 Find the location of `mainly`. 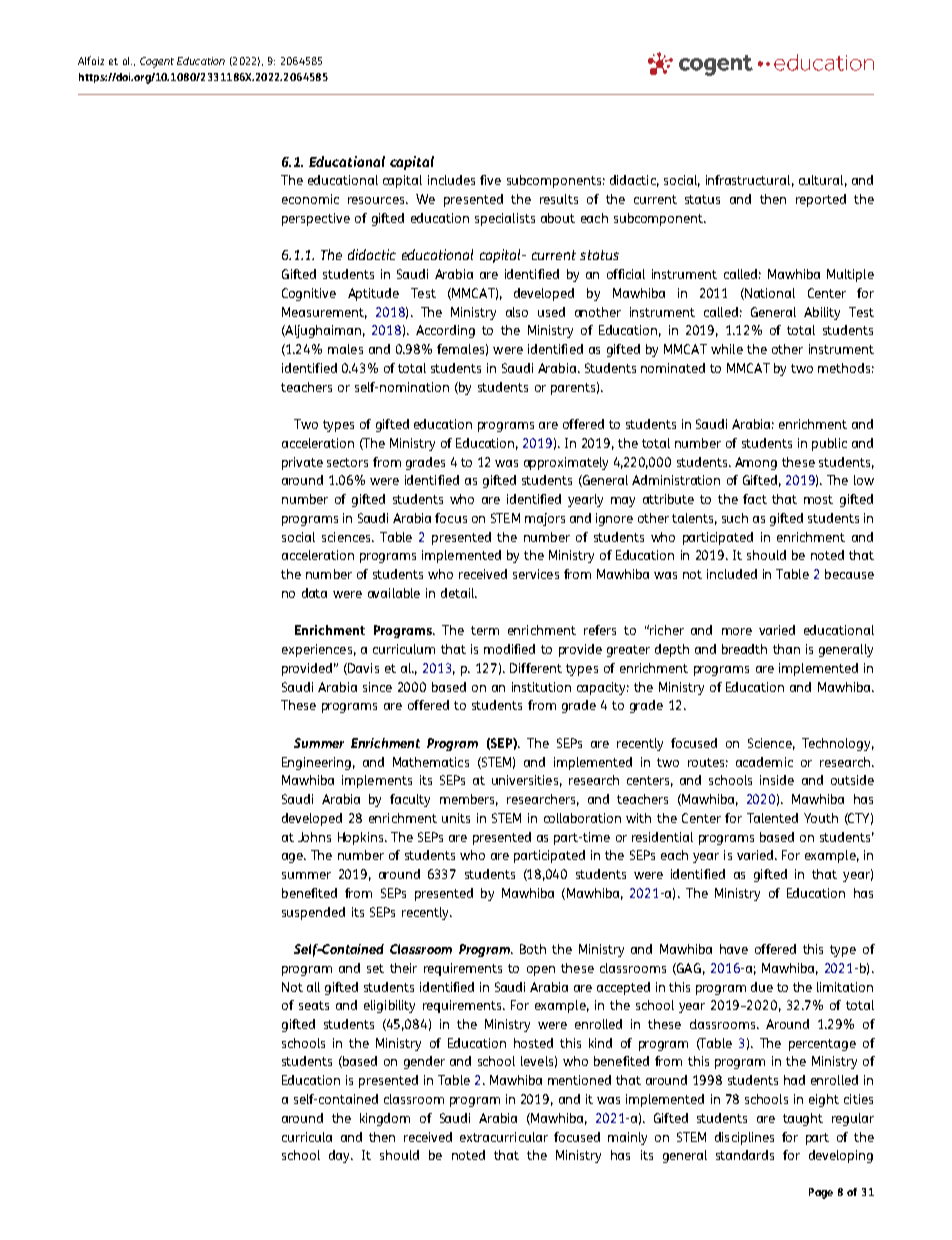

mainly is located at coordinates (627, 1138).
